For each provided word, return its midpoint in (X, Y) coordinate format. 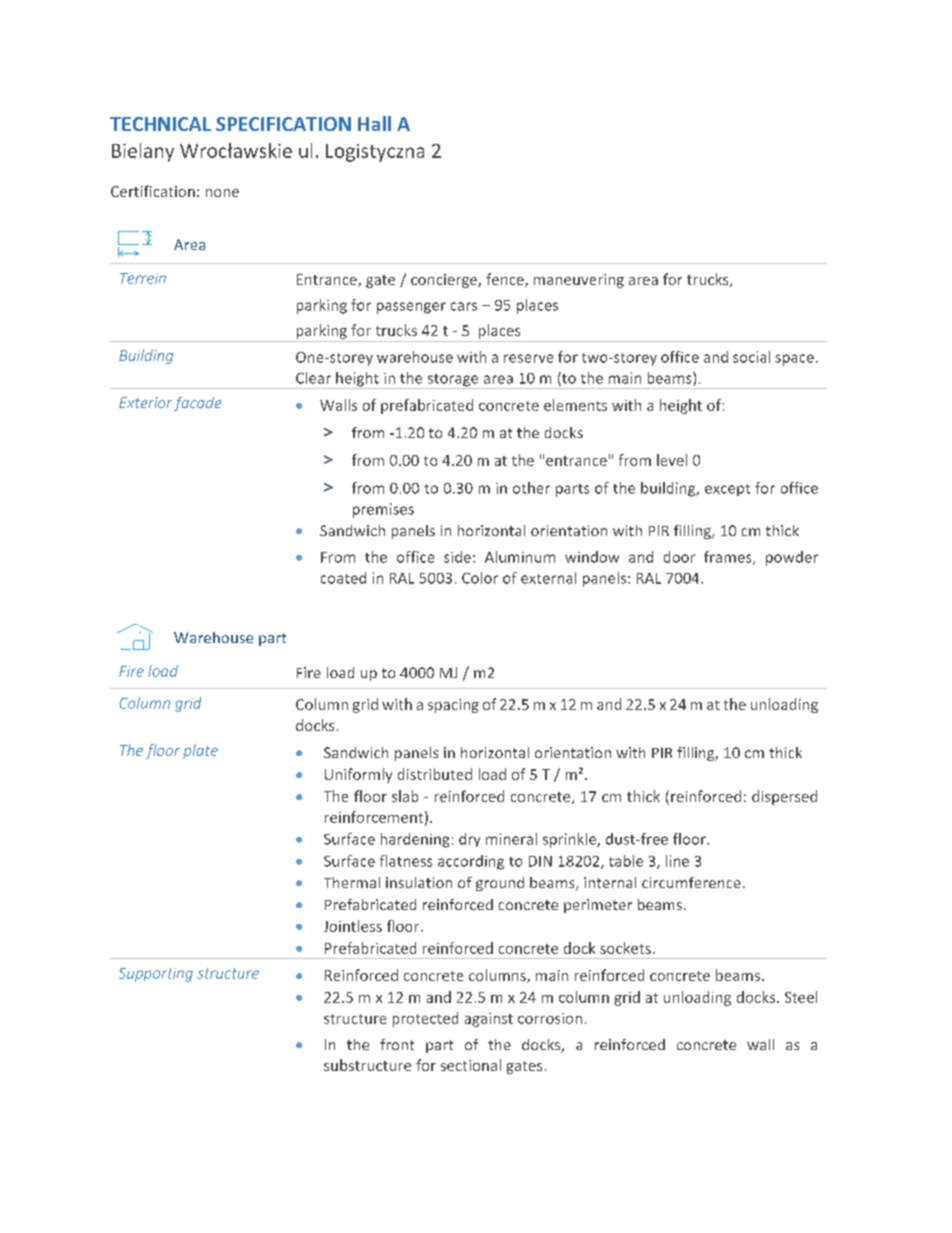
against (489, 1020)
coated (343, 578)
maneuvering (579, 281)
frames (729, 558)
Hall (374, 123)
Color (480, 578)
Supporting (156, 975)
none (222, 193)
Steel (801, 997)
